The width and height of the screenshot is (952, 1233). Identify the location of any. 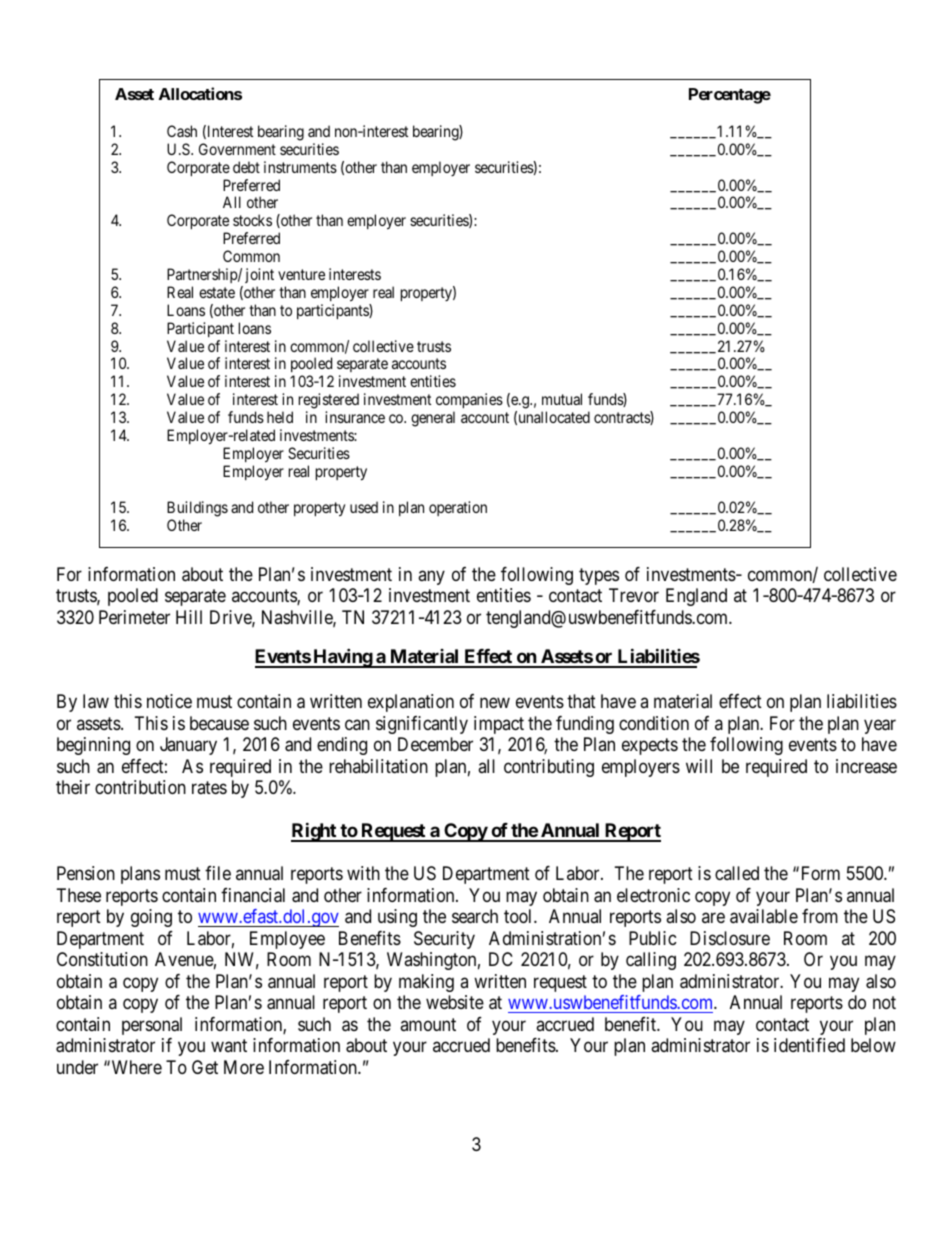
(431, 577).
